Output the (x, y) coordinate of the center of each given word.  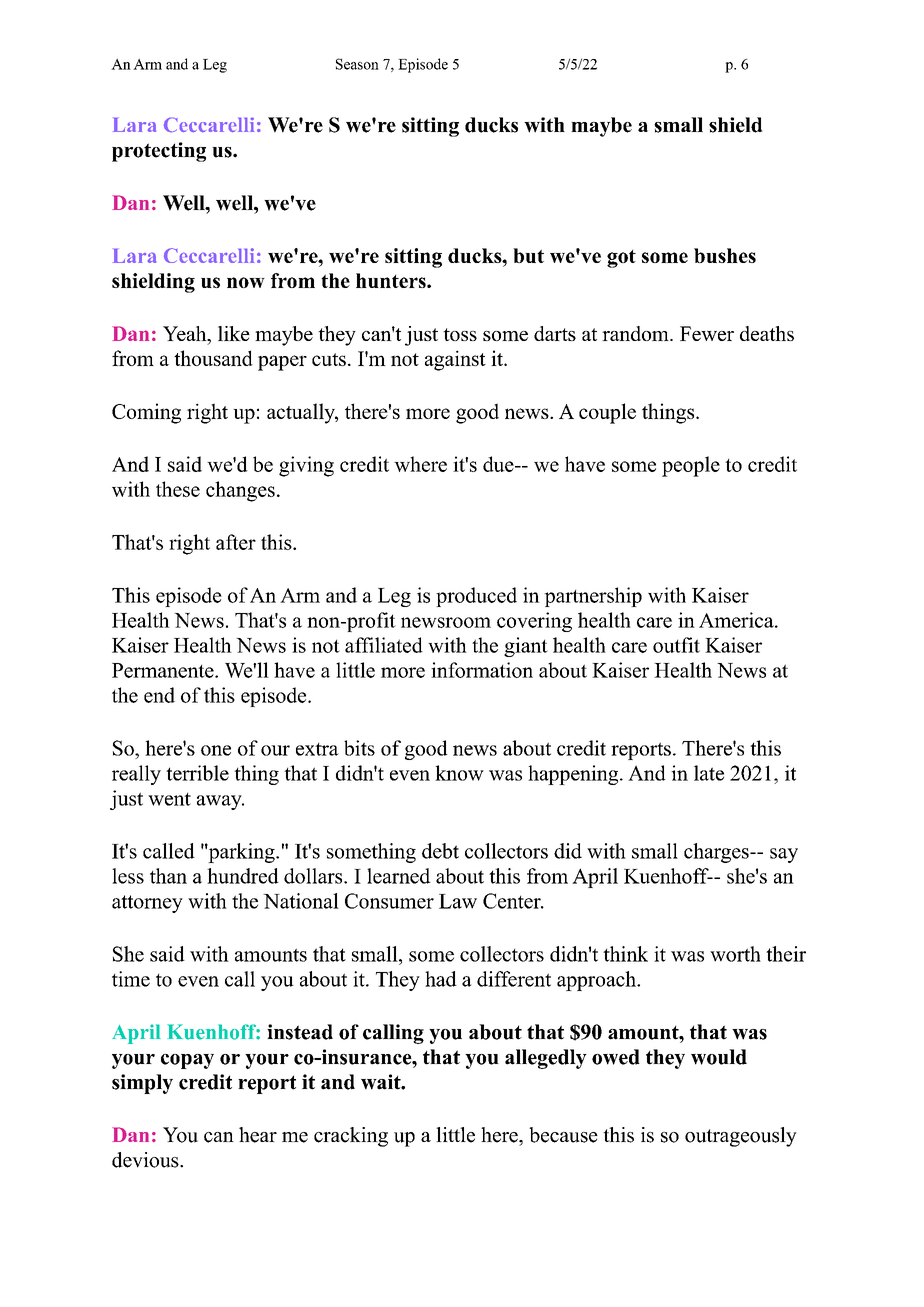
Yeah (186, 335)
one (216, 750)
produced (476, 597)
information (482, 670)
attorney (147, 904)
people (691, 466)
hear (258, 1135)
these (178, 489)
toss (460, 334)
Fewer (707, 333)
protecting (159, 152)
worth (735, 954)
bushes (725, 255)
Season (357, 64)
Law (458, 901)
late (709, 773)
